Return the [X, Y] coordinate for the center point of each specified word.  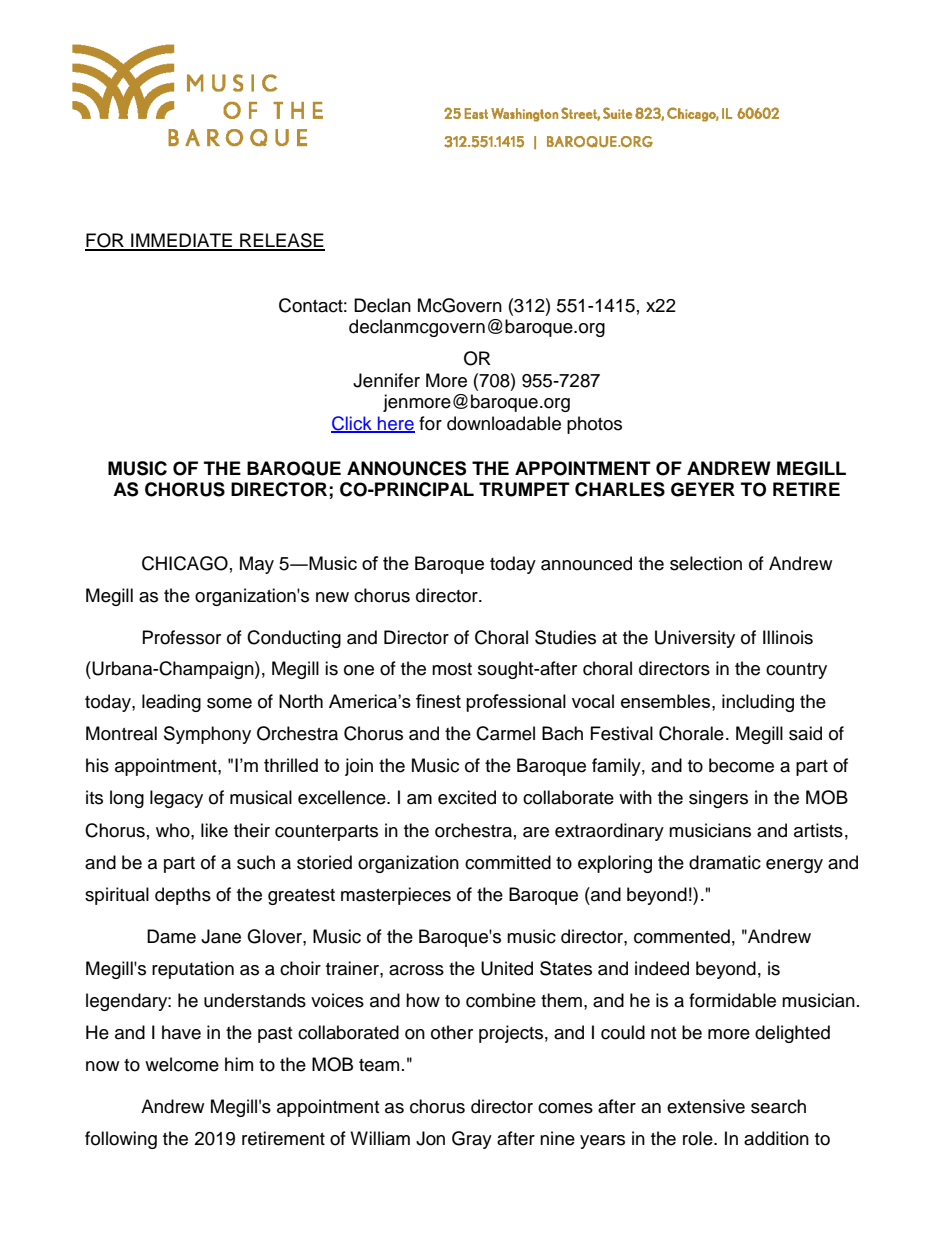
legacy [176, 799]
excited [467, 797]
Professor [182, 637]
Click [352, 424]
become [741, 765]
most [452, 669]
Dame [171, 936]
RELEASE [281, 241]
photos [594, 425]
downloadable [504, 423]
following [121, 1140]
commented [682, 936]
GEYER [703, 489]
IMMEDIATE [182, 241]
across [416, 970]
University [695, 639]
